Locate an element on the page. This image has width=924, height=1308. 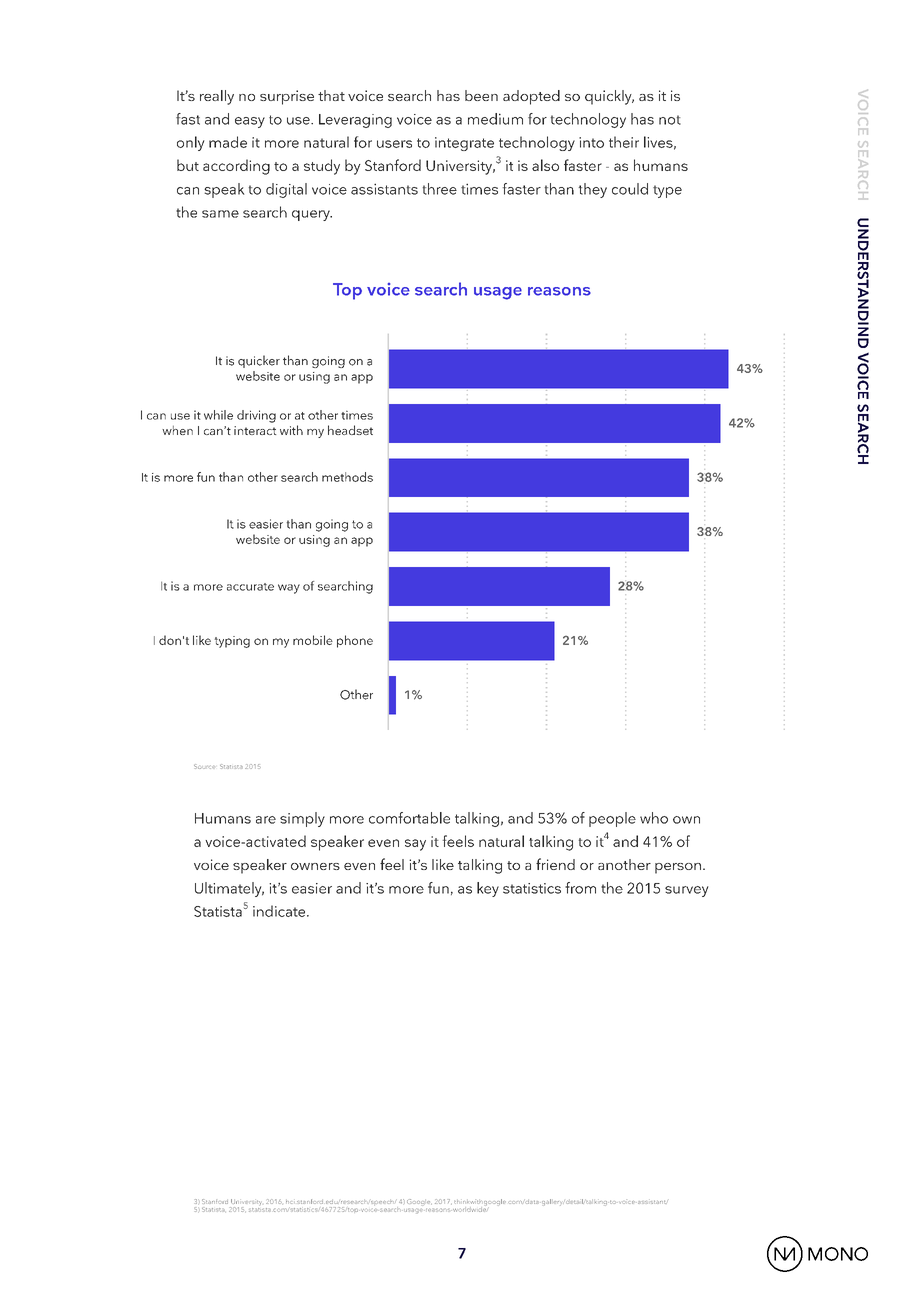
say is located at coordinates (415, 845).
